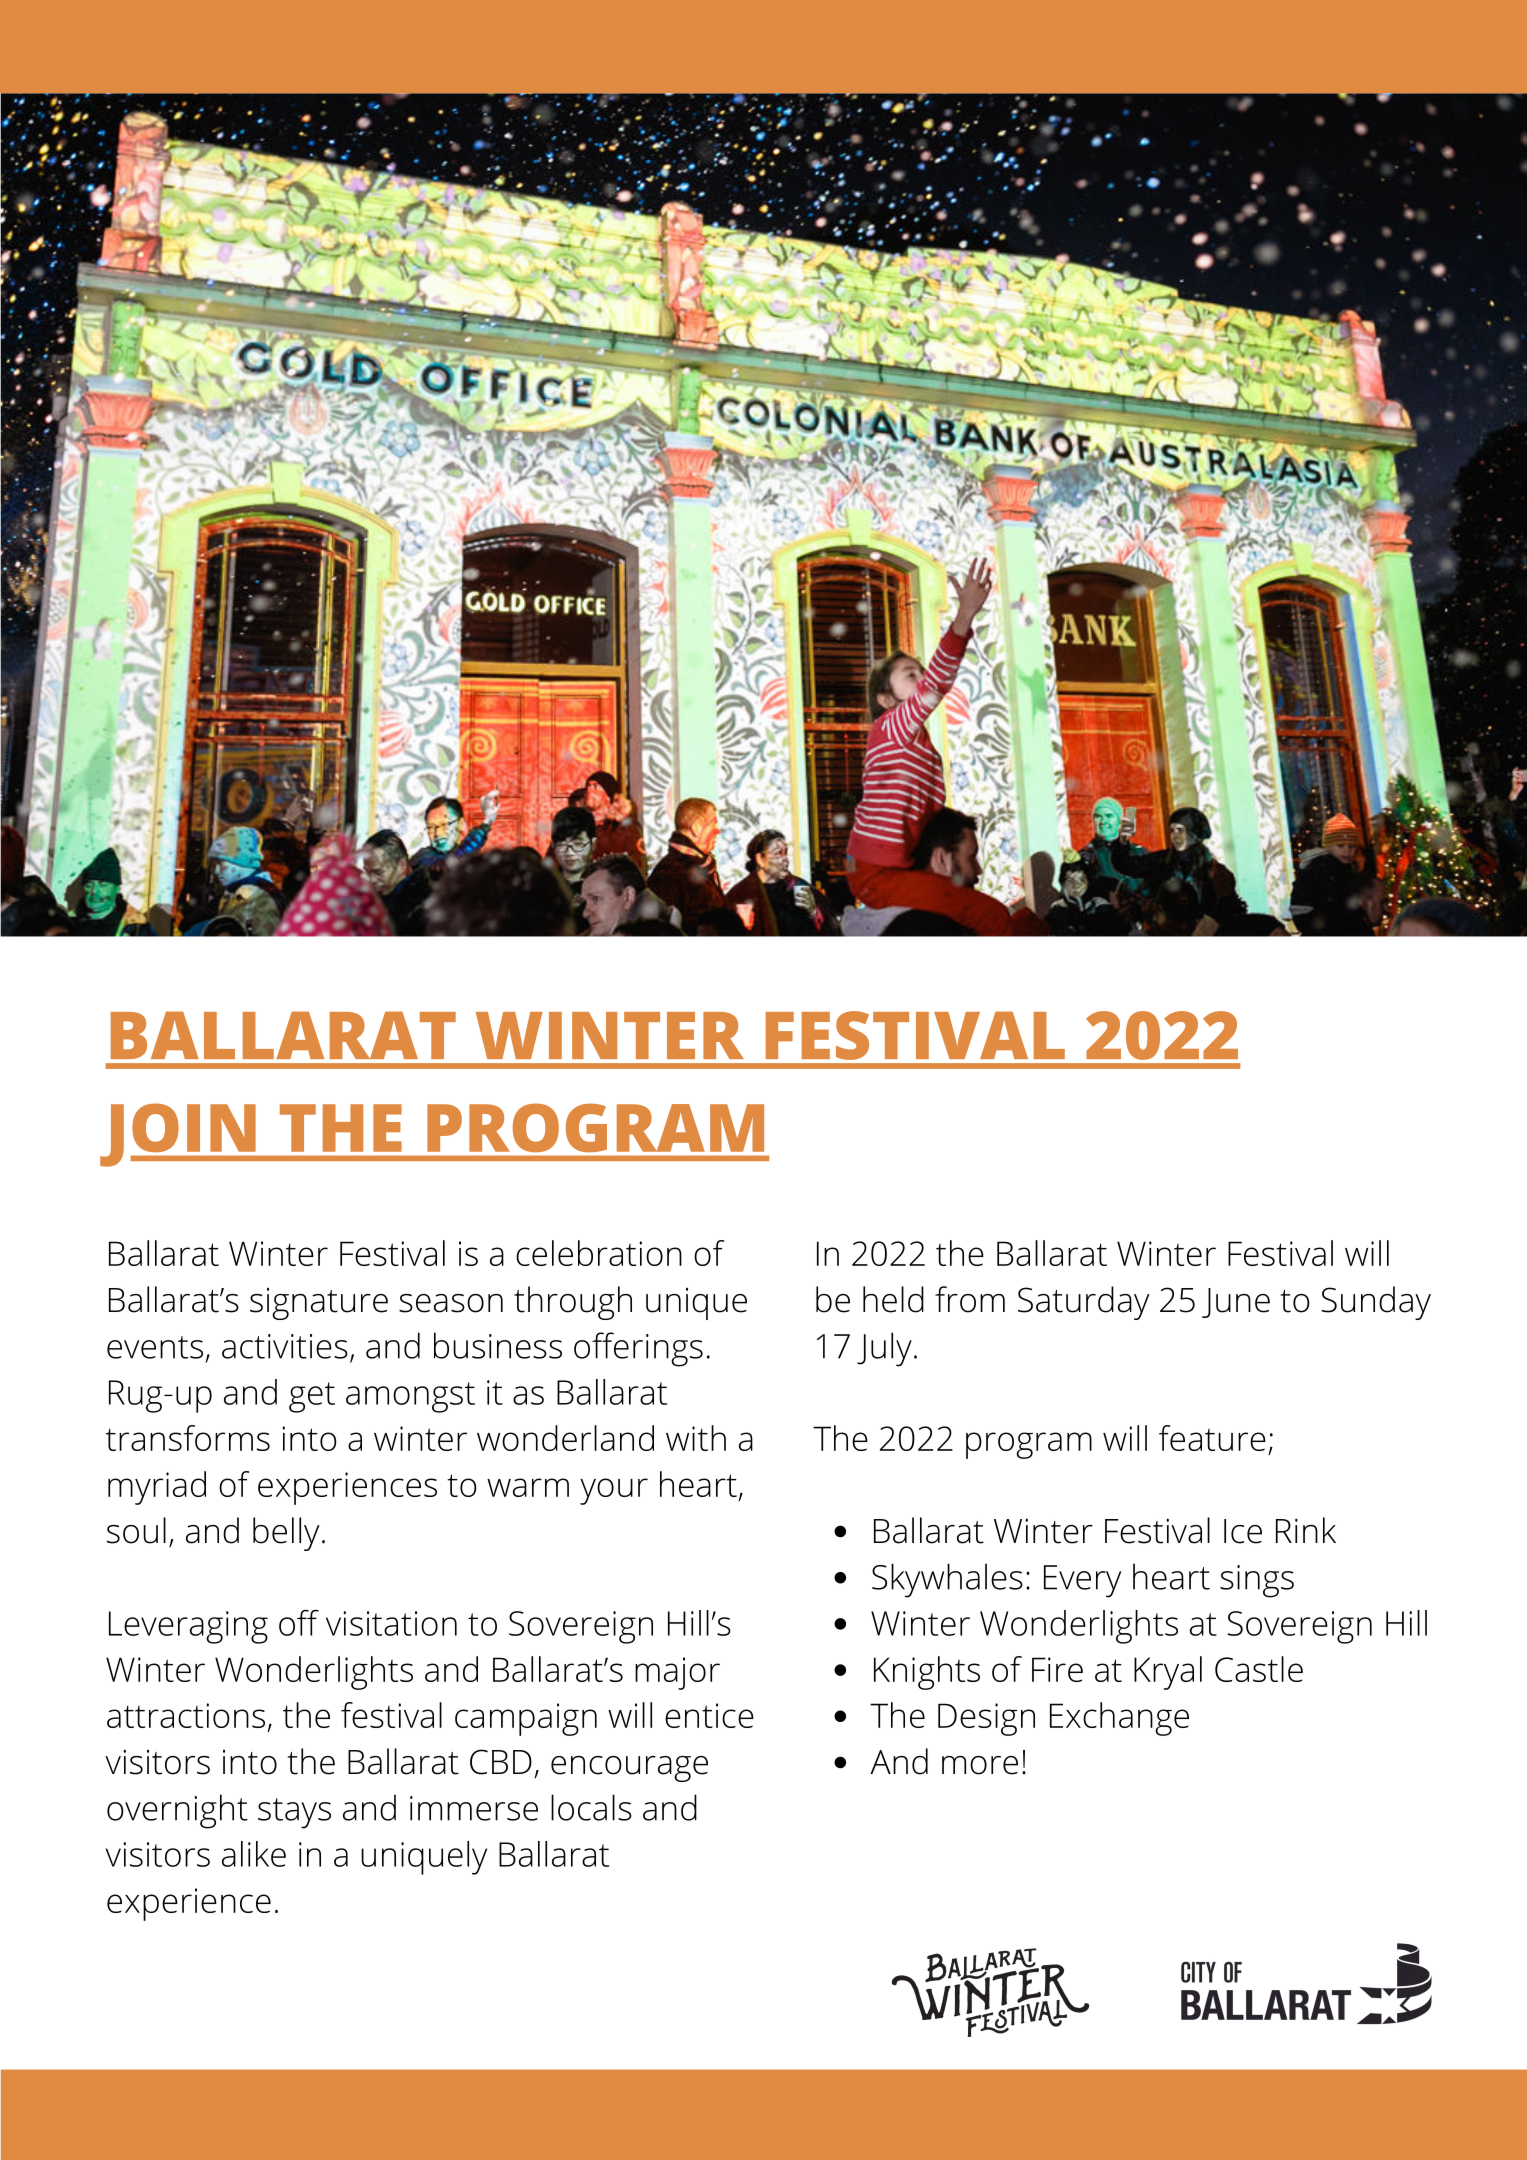  Describe the element at coordinates (591, 1807) in the screenshot. I see `locals` at that location.
